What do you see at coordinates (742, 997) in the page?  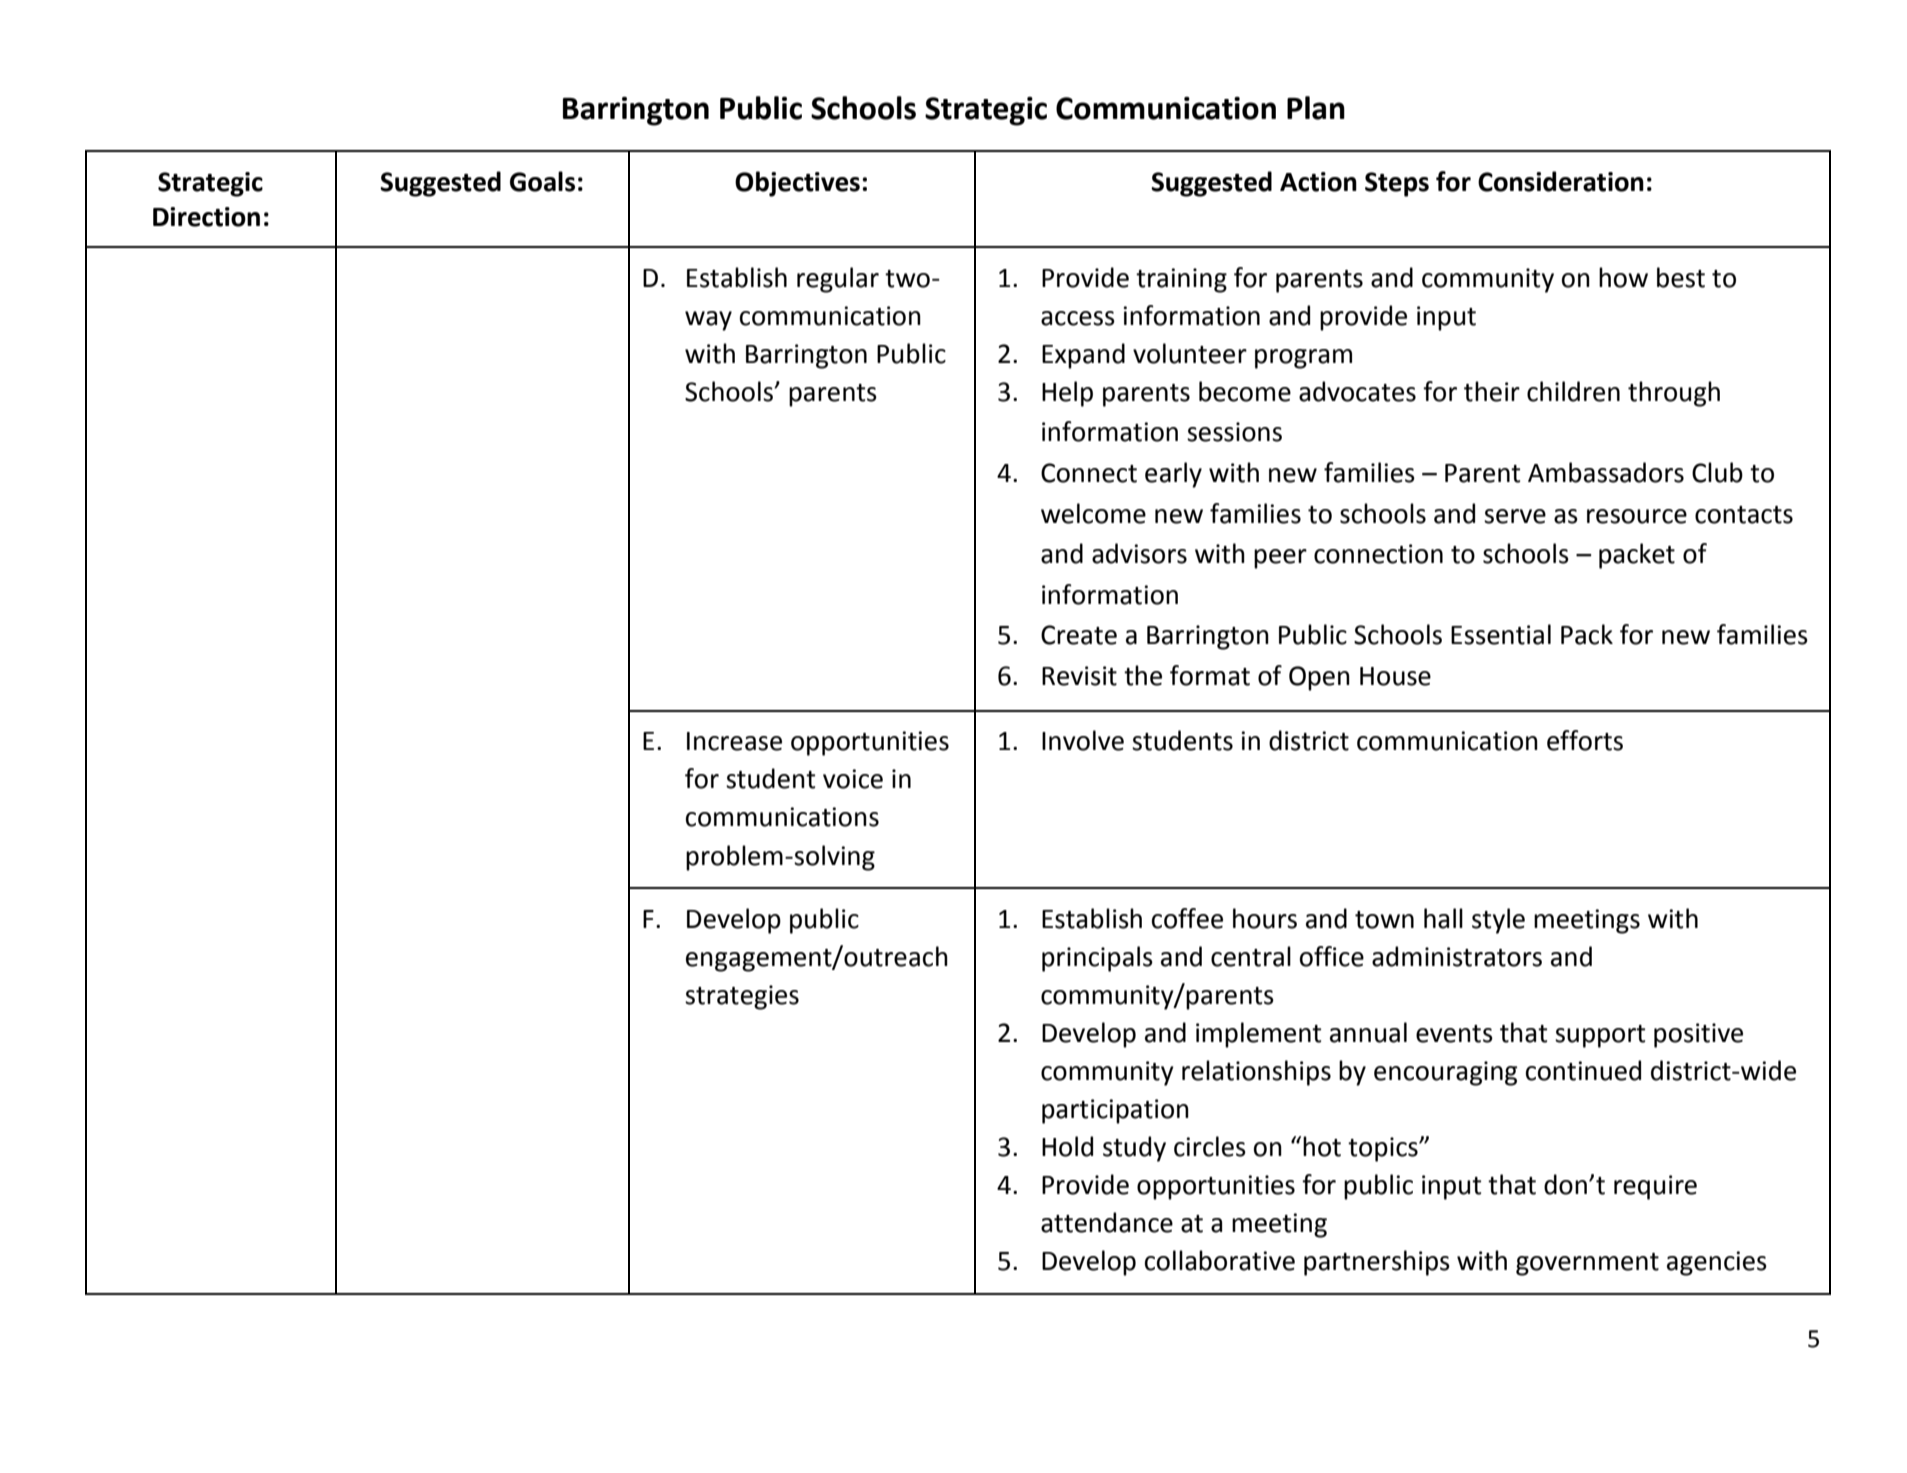 I see `strategies` at bounding box center [742, 997].
